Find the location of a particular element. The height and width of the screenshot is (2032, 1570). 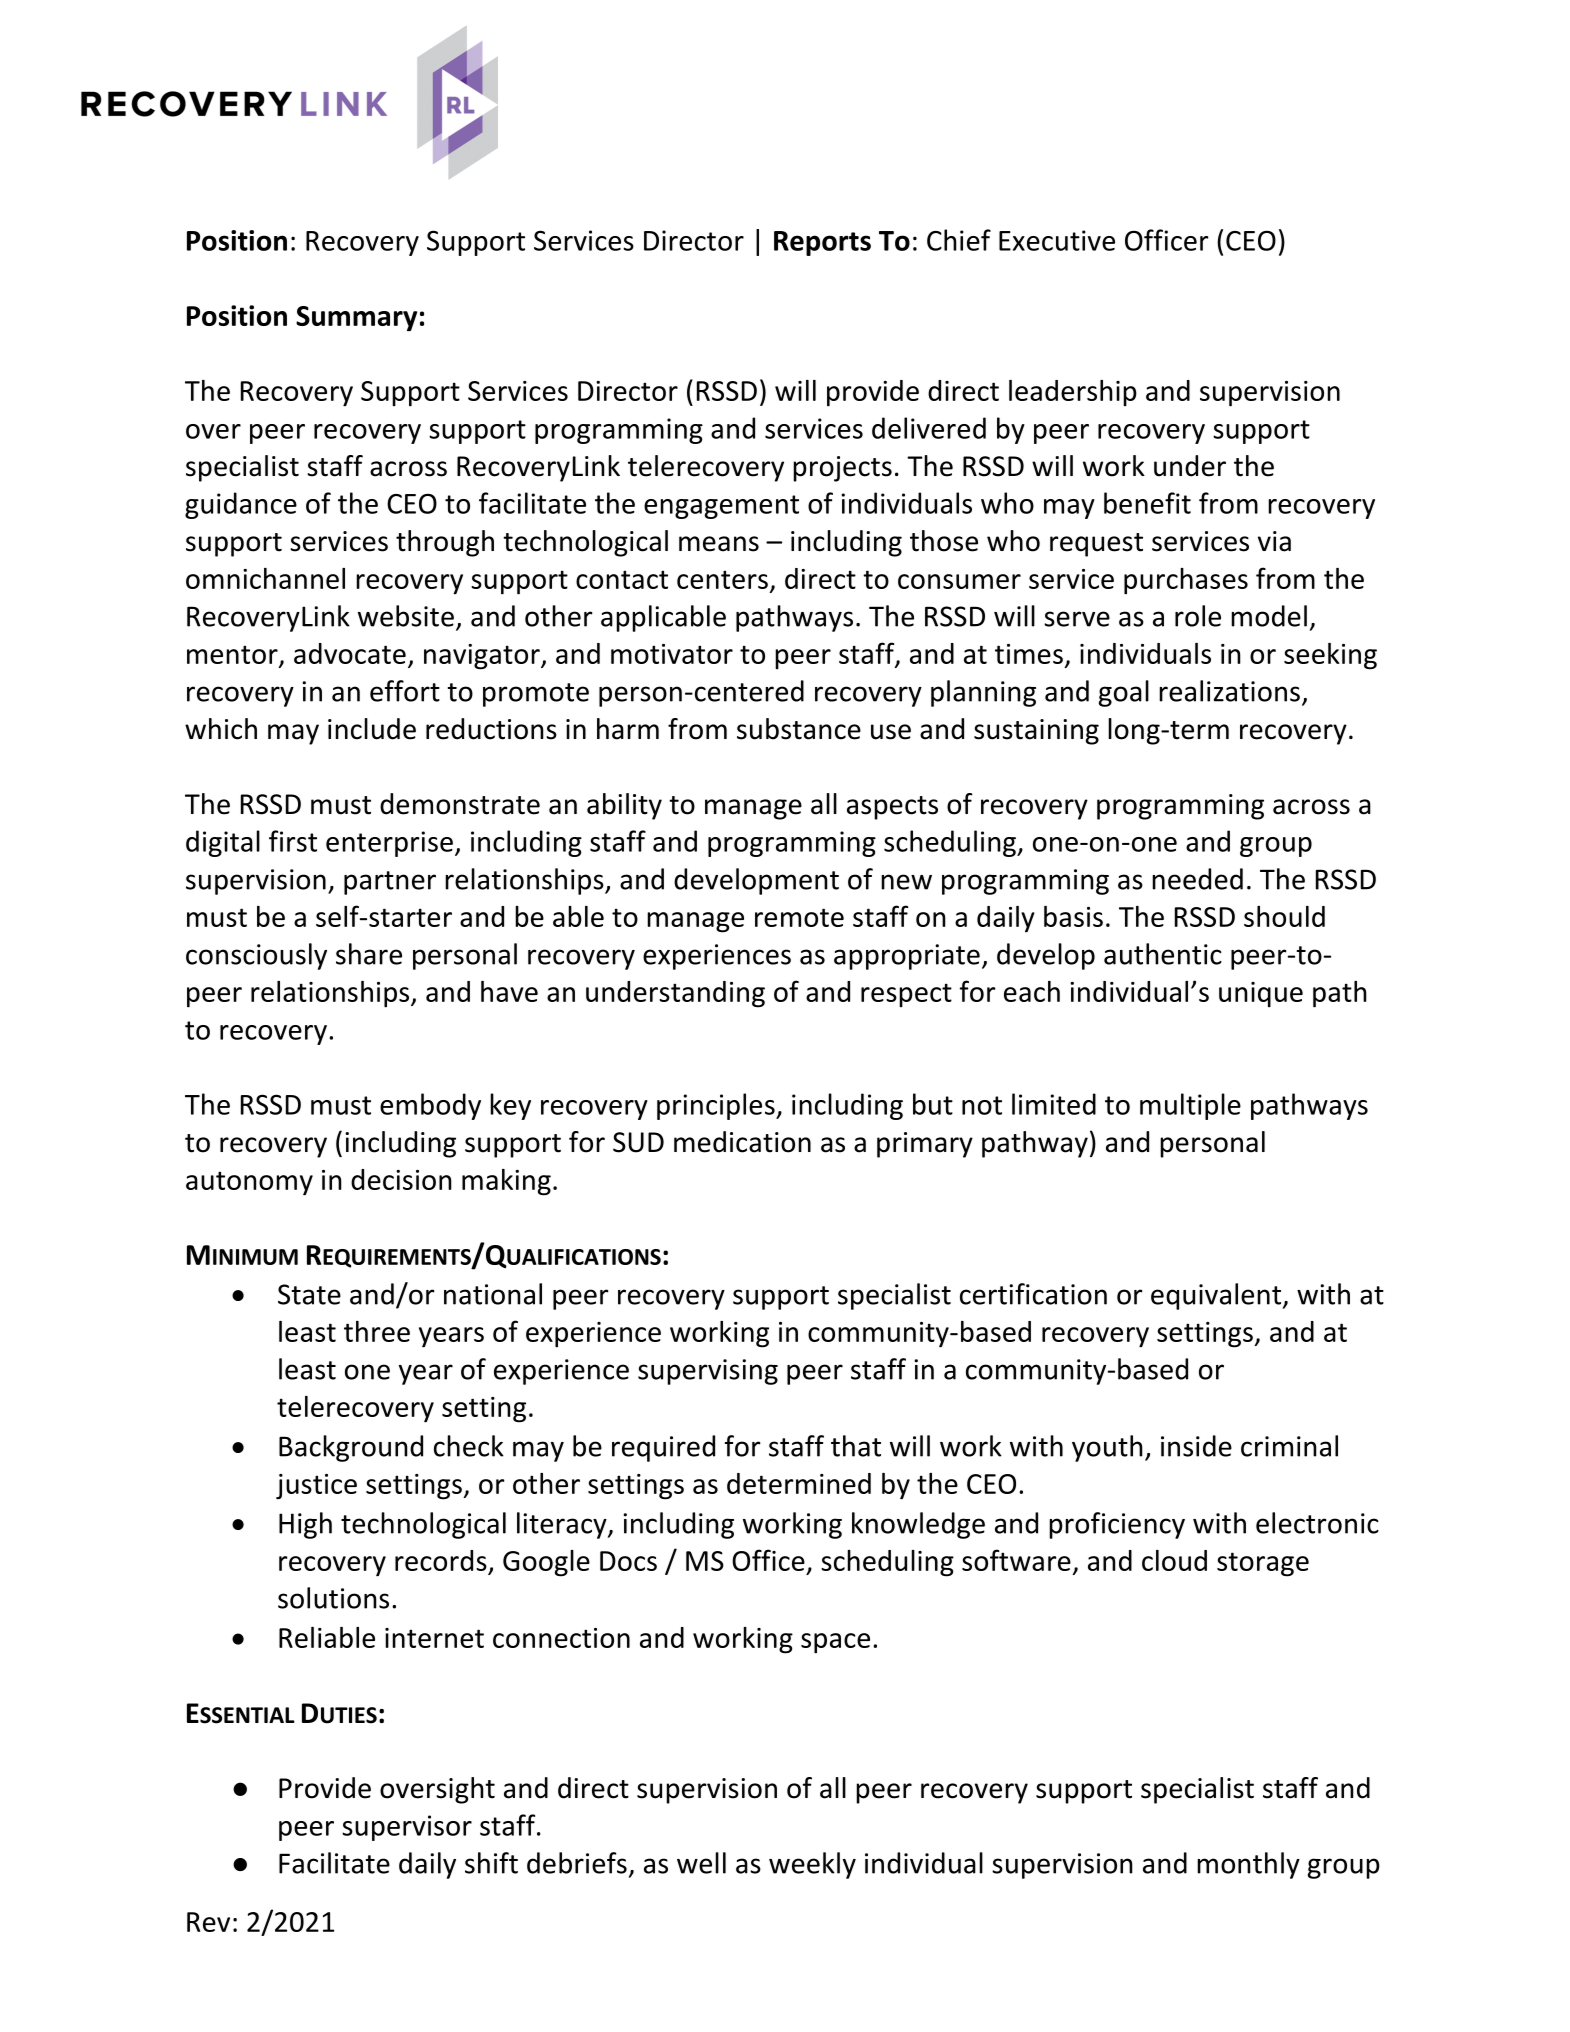

weekly is located at coordinates (812, 1865).
